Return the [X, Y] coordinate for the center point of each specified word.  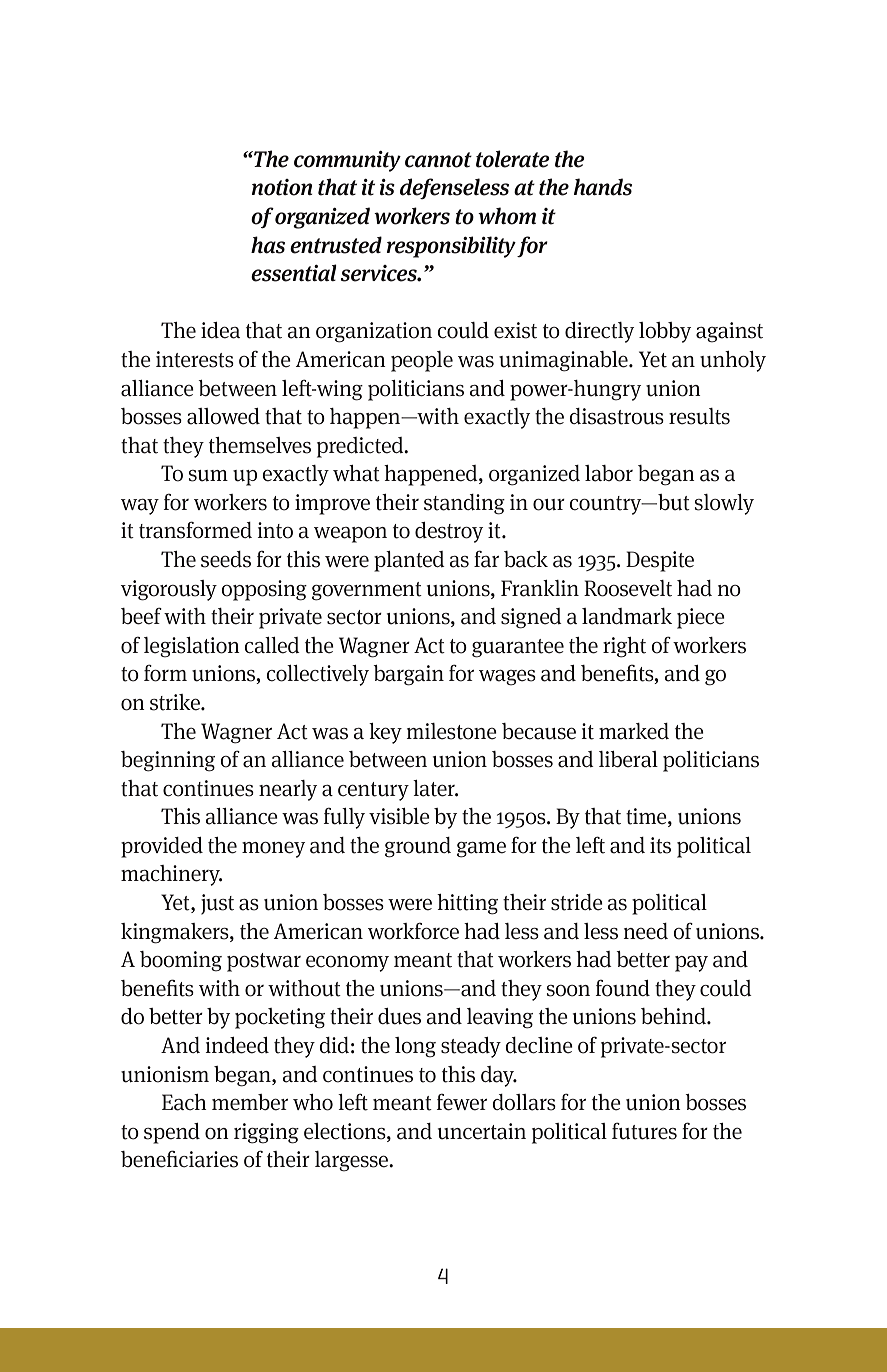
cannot [438, 160]
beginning [168, 761]
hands [603, 187]
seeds [226, 559]
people [422, 361]
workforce [413, 931]
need [645, 931]
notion [282, 187]
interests [195, 359]
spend [172, 1133]
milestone [451, 731]
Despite [660, 561]
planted [409, 561]
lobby [665, 332]
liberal [628, 759]
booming [181, 961]
